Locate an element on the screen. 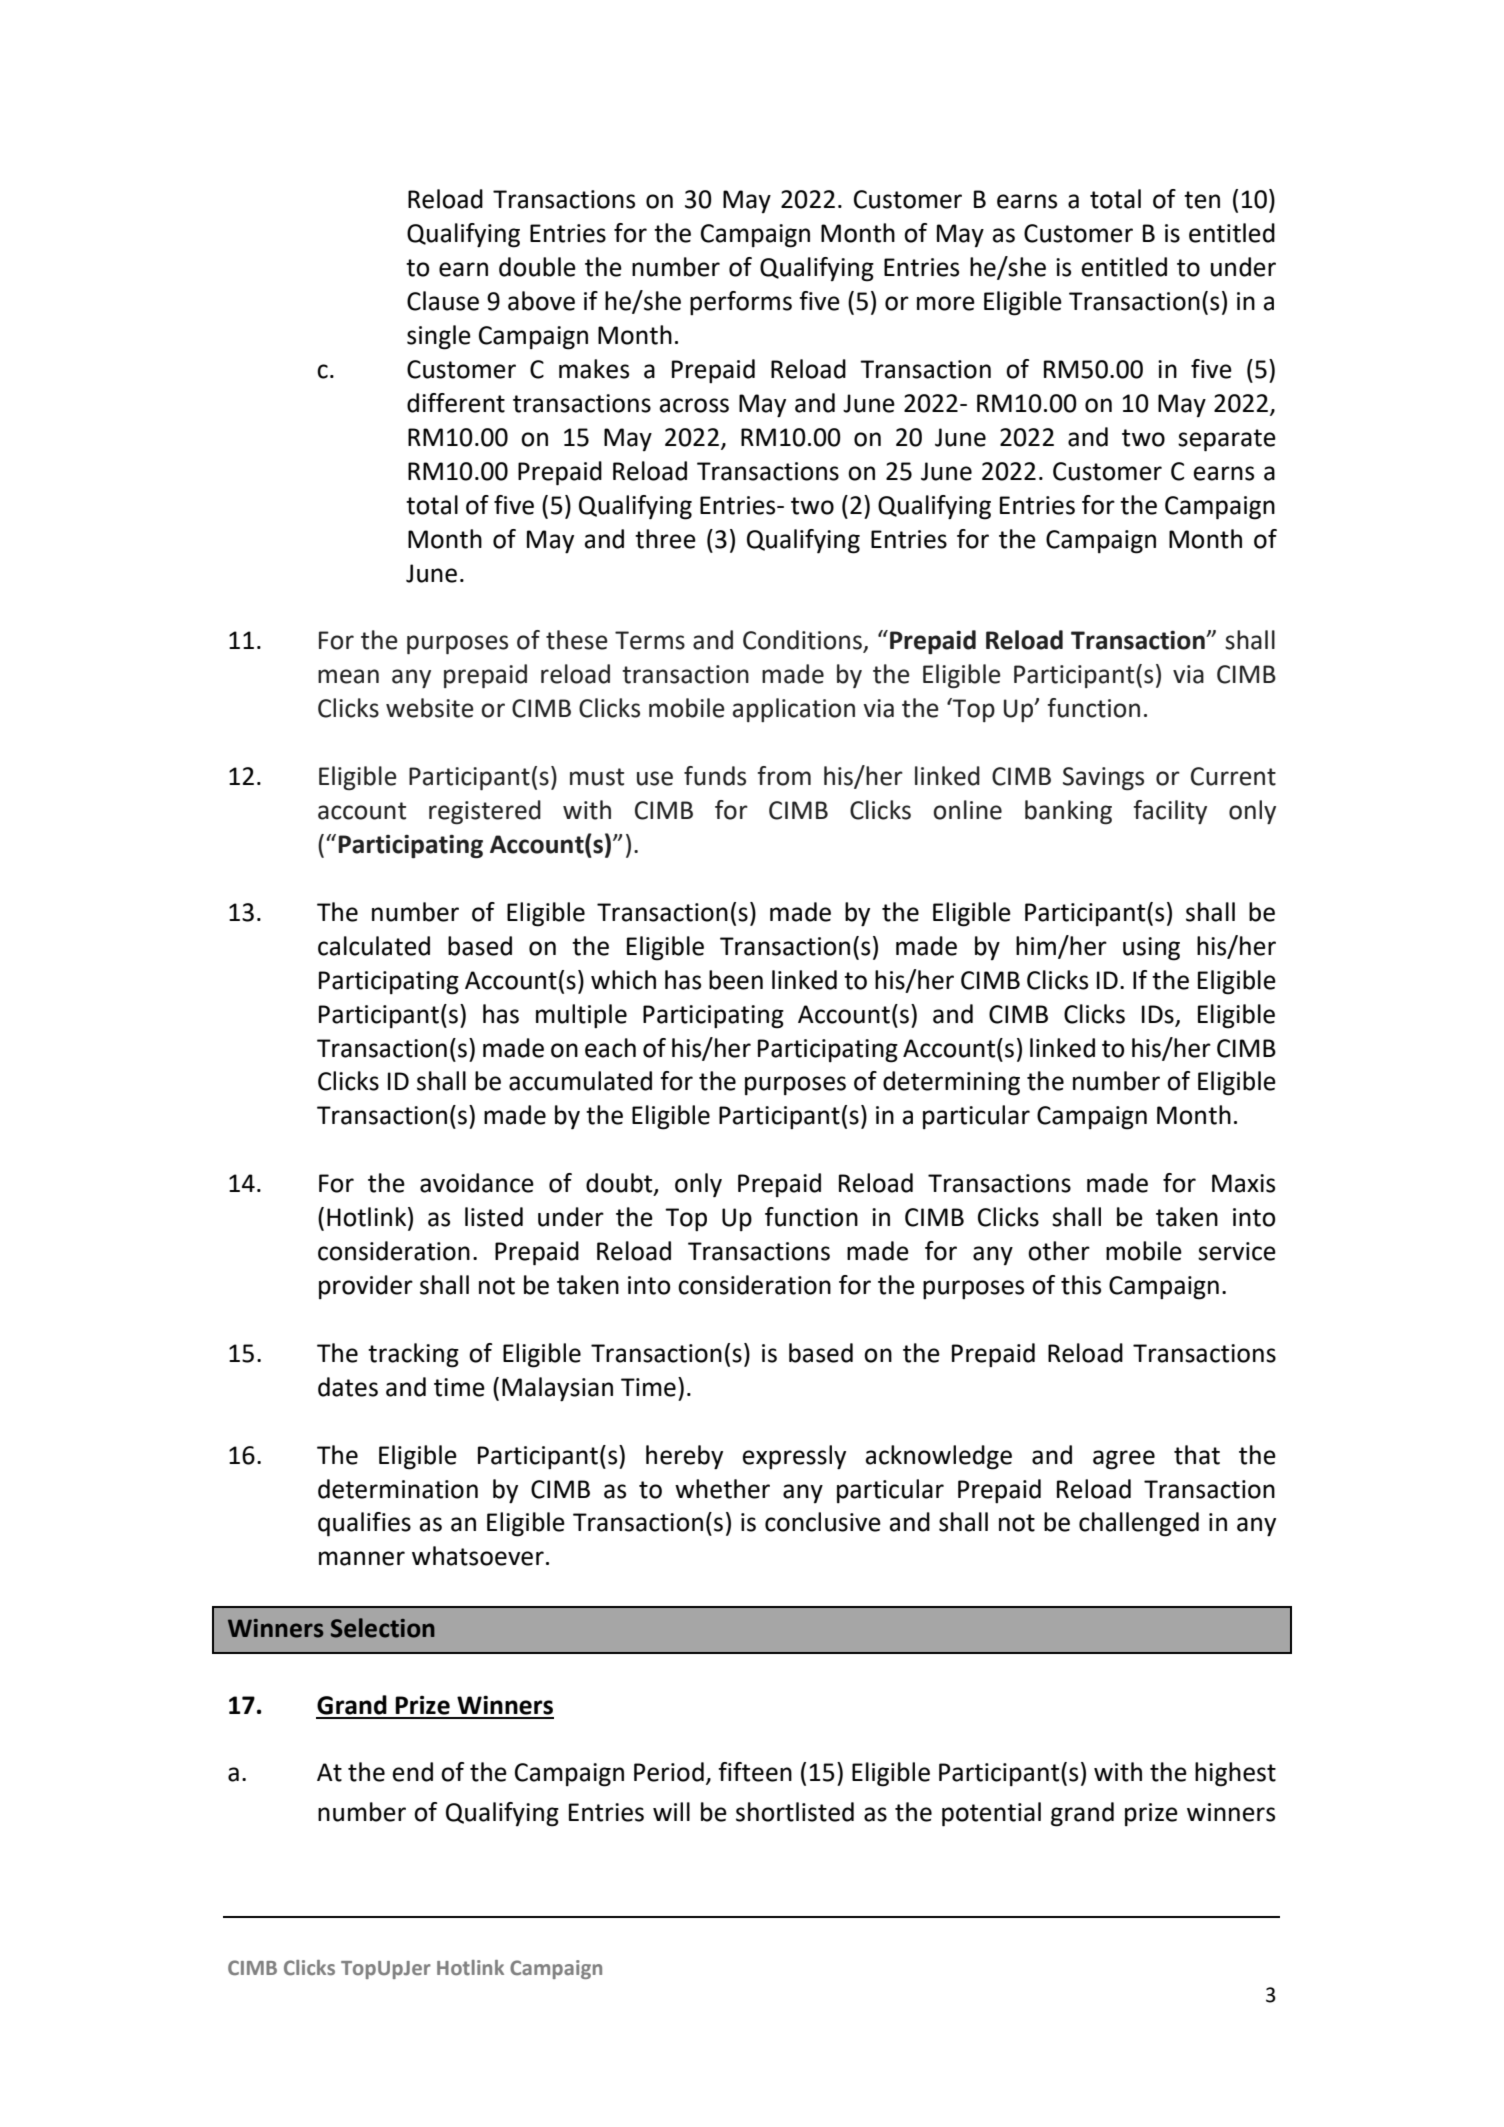  end is located at coordinates (413, 1772).
